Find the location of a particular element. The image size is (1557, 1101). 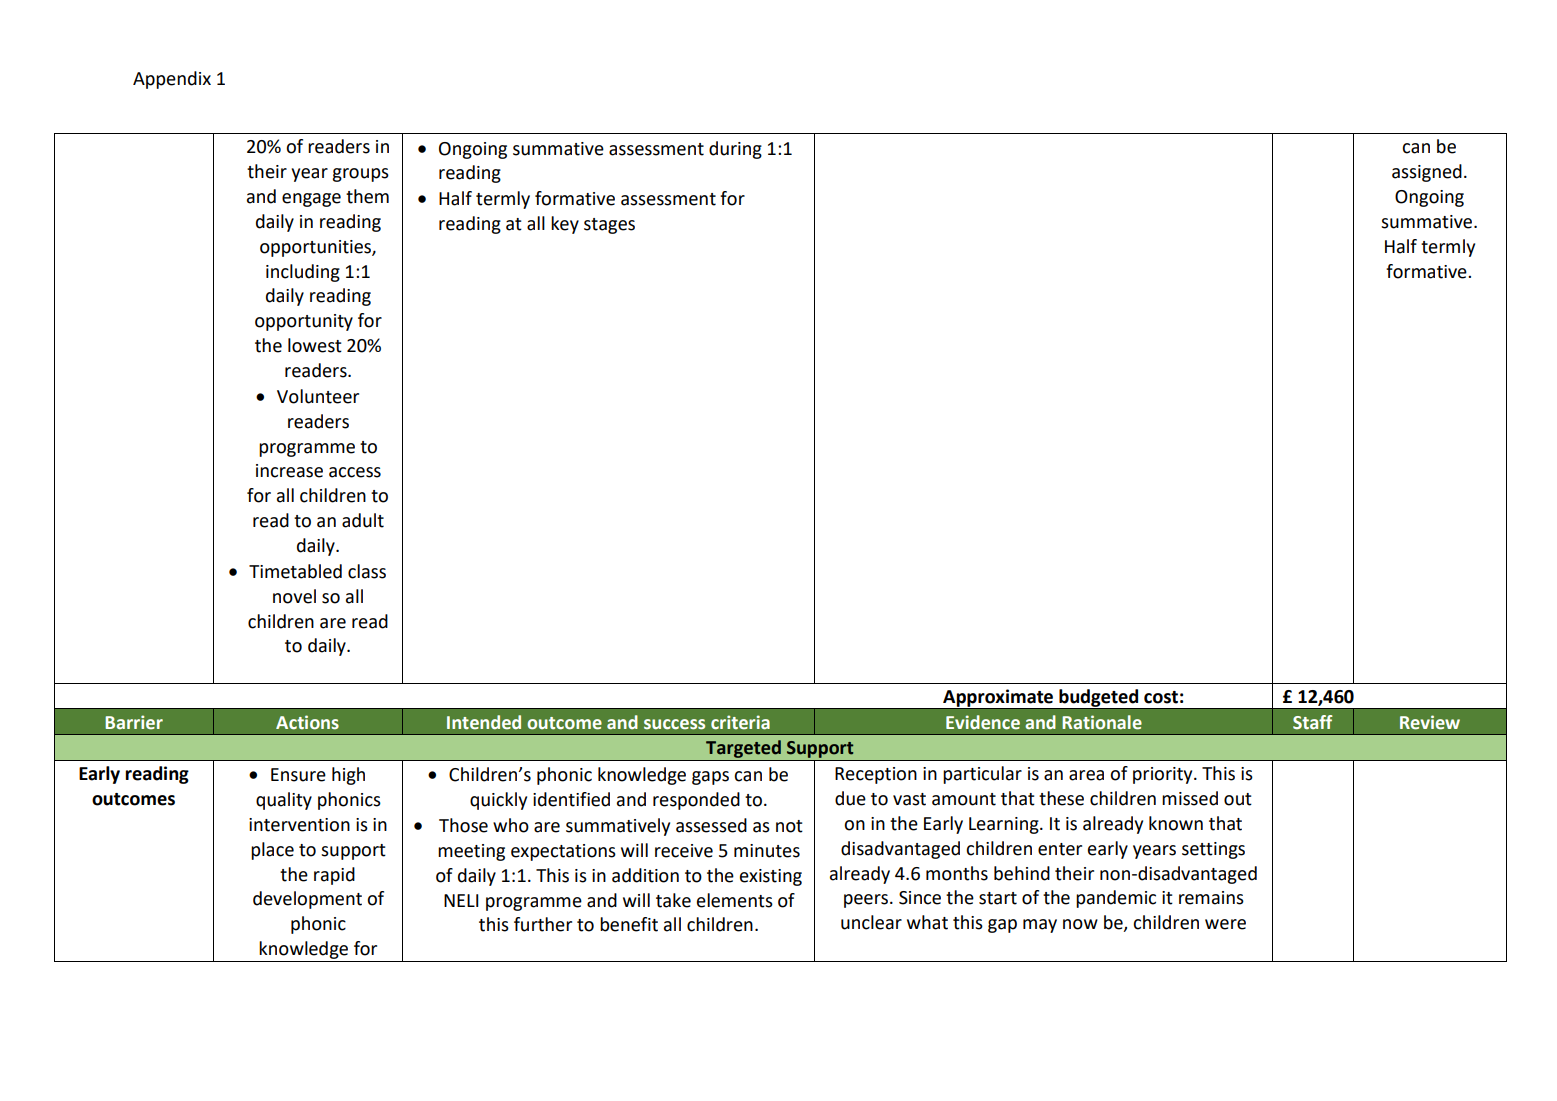

assigned is located at coordinates (1427, 173).
